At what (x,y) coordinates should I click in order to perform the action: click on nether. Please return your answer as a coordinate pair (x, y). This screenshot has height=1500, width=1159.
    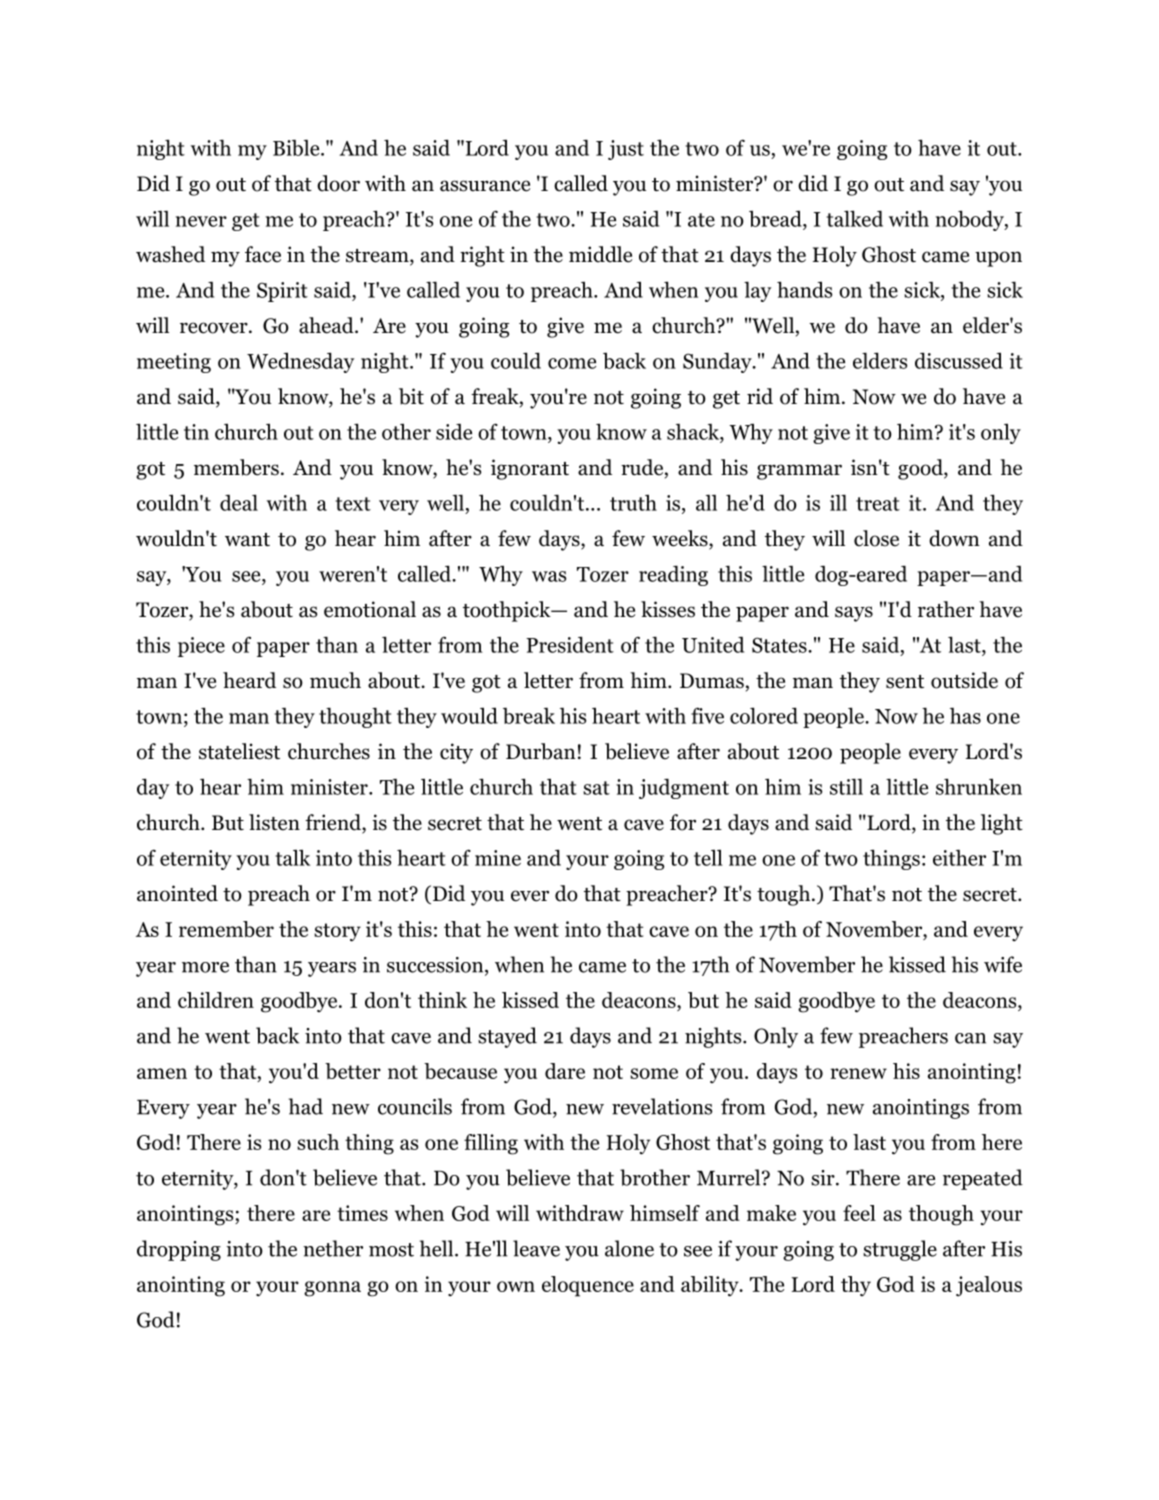
    Looking at the image, I should click on (333, 1248).
